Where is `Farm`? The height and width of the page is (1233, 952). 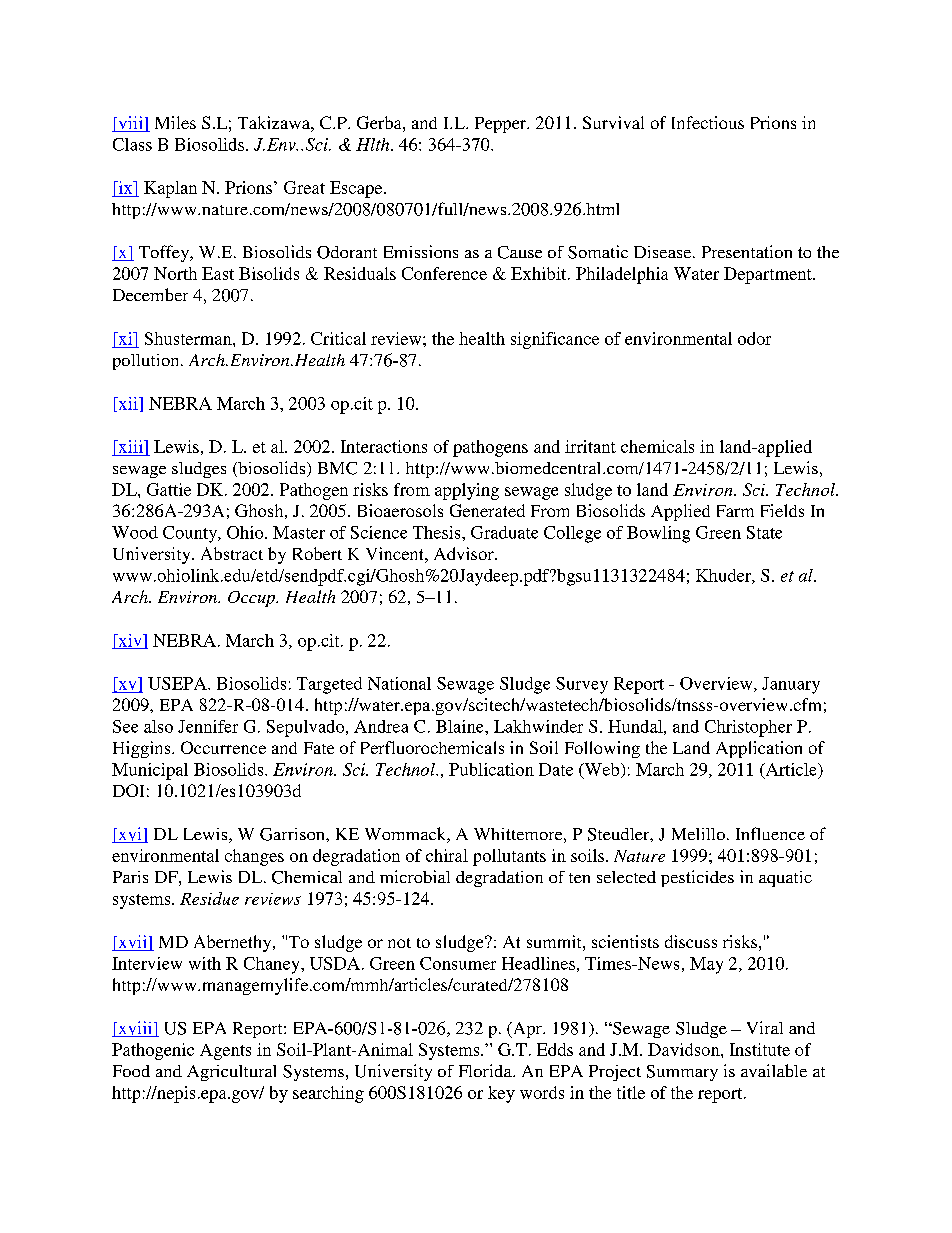
Farm is located at coordinates (735, 511).
